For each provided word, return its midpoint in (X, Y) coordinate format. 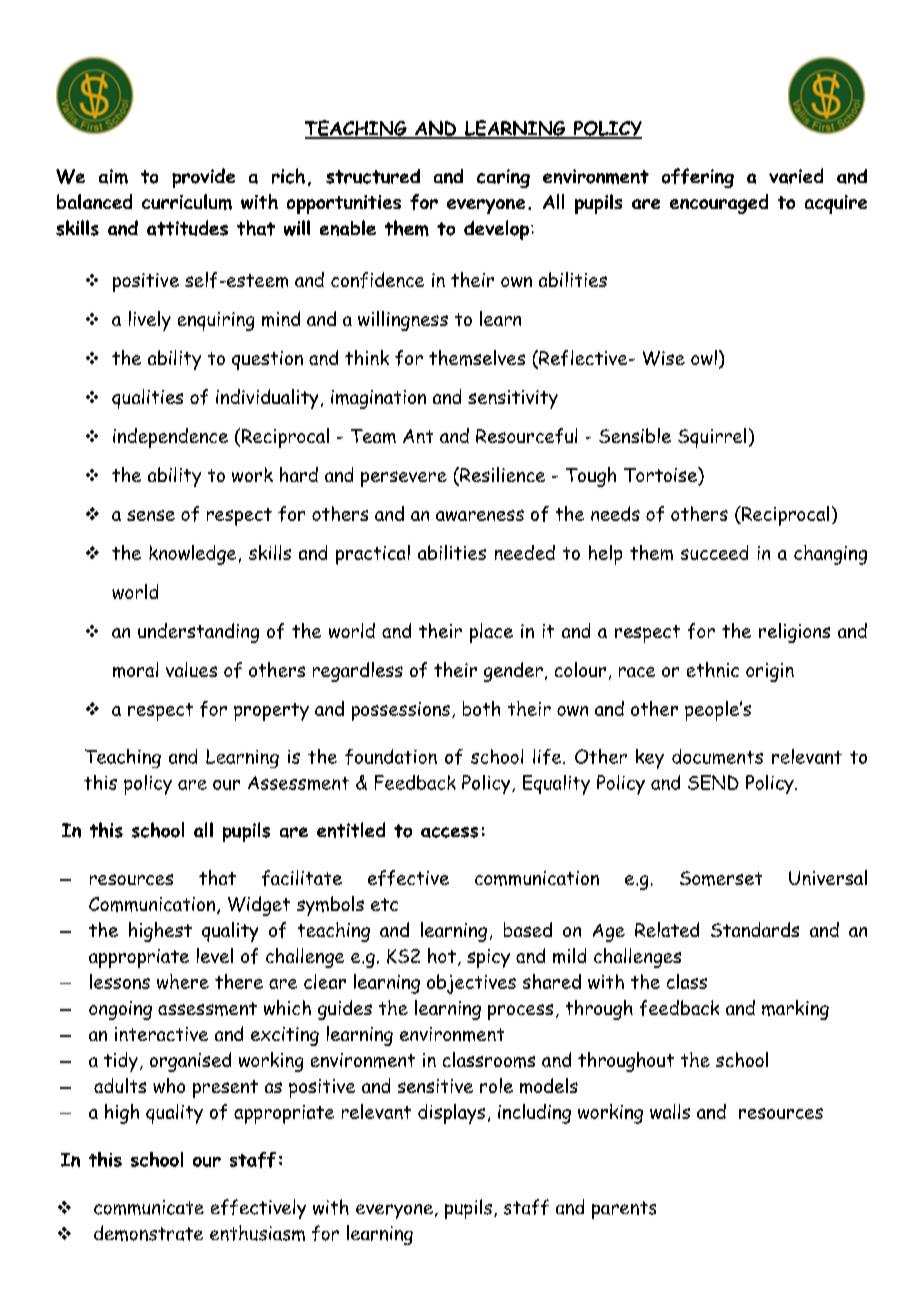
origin (770, 672)
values (191, 669)
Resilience (501, 476)
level (215, 955)
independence (170, 438)
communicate (149, 1207)
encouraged (719, 204)
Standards (755, 929)
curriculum (187, 202)
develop (498, 230)
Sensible (635, 435)
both (481, 708)
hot (442, 955)
